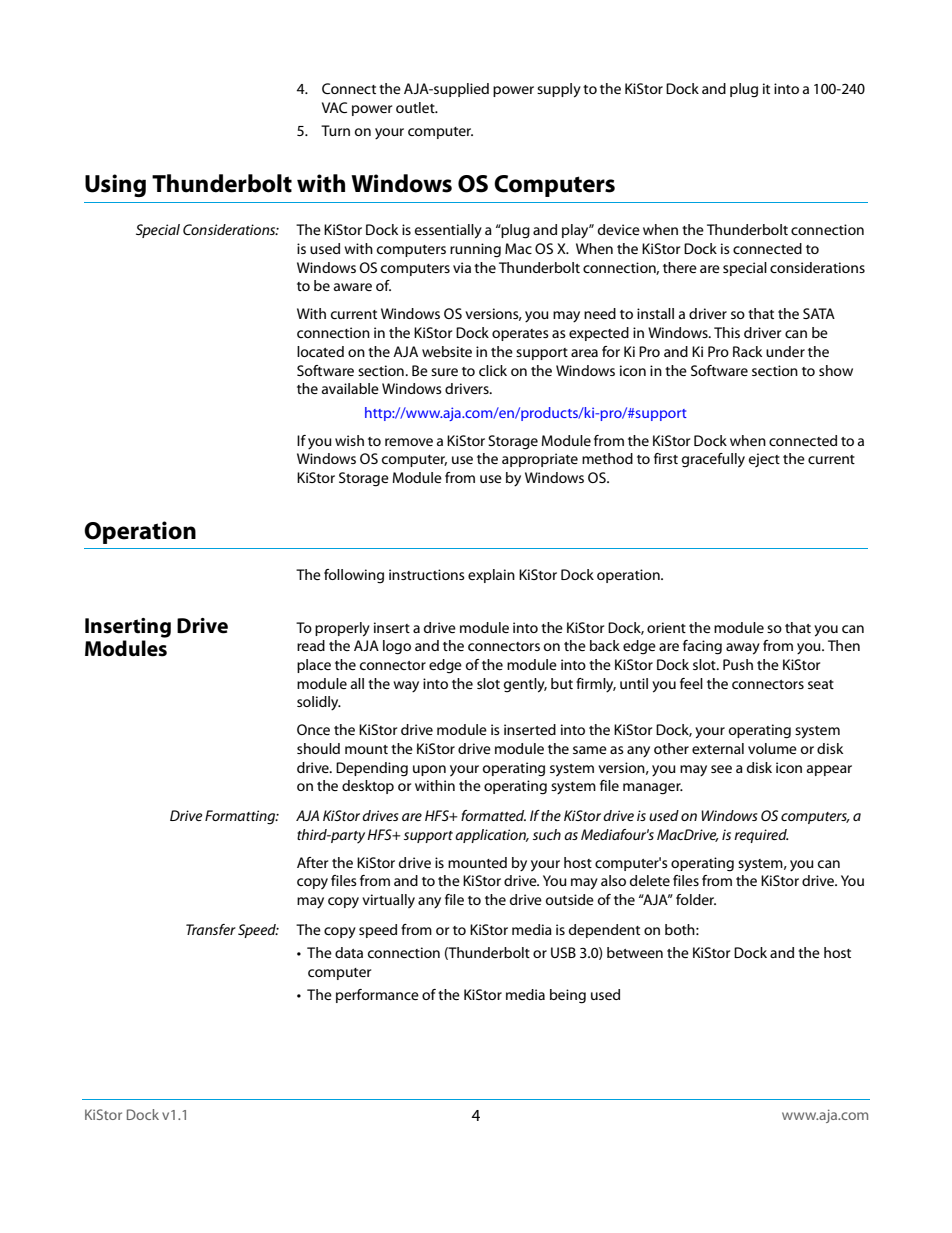 This screenshot has width=952, height=1233. What do you see at coordinates (416, 107) in the screenshot?
I see `outlet` at bounding box center [416, 107].
